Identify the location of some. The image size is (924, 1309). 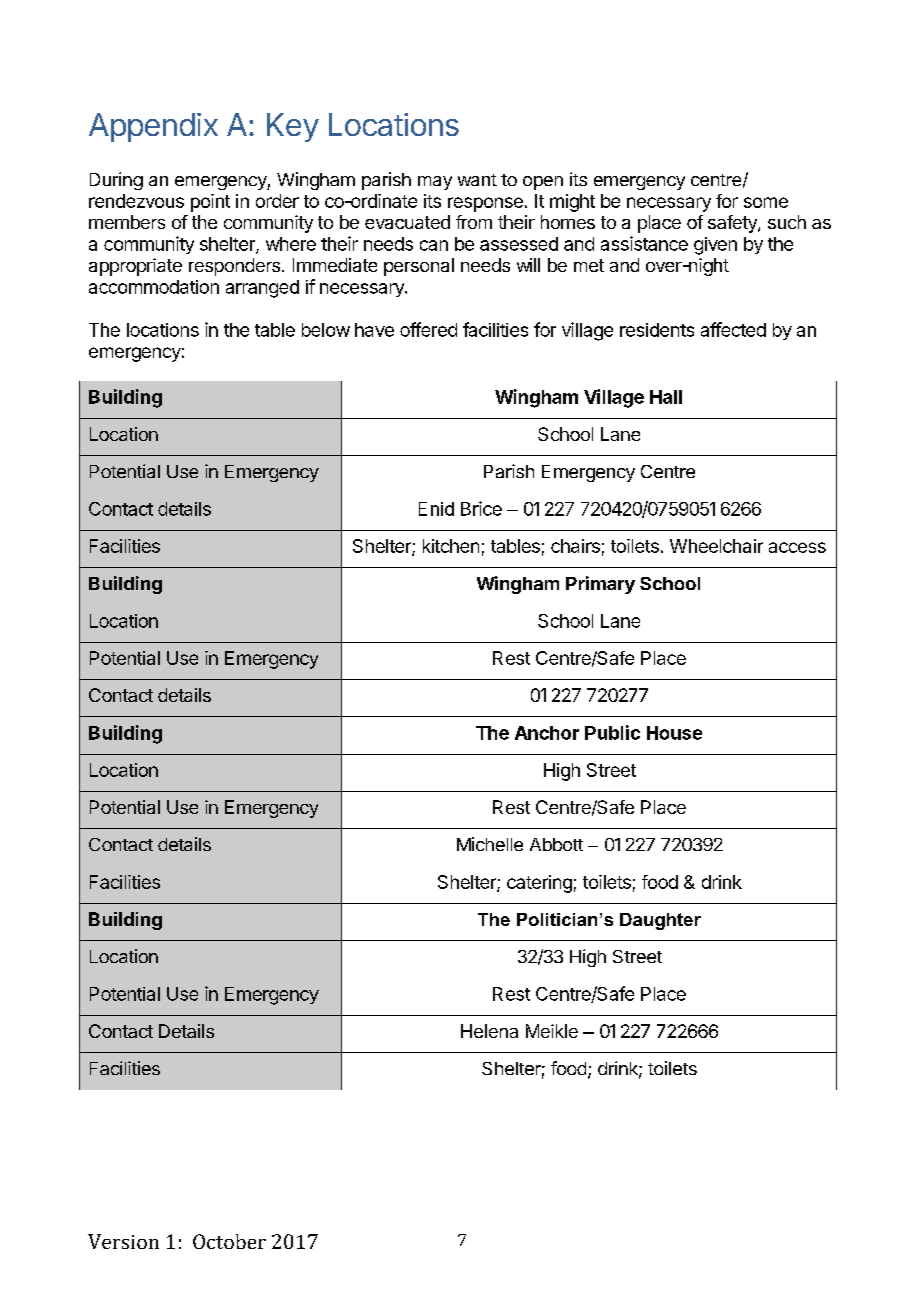
(766, 202).
